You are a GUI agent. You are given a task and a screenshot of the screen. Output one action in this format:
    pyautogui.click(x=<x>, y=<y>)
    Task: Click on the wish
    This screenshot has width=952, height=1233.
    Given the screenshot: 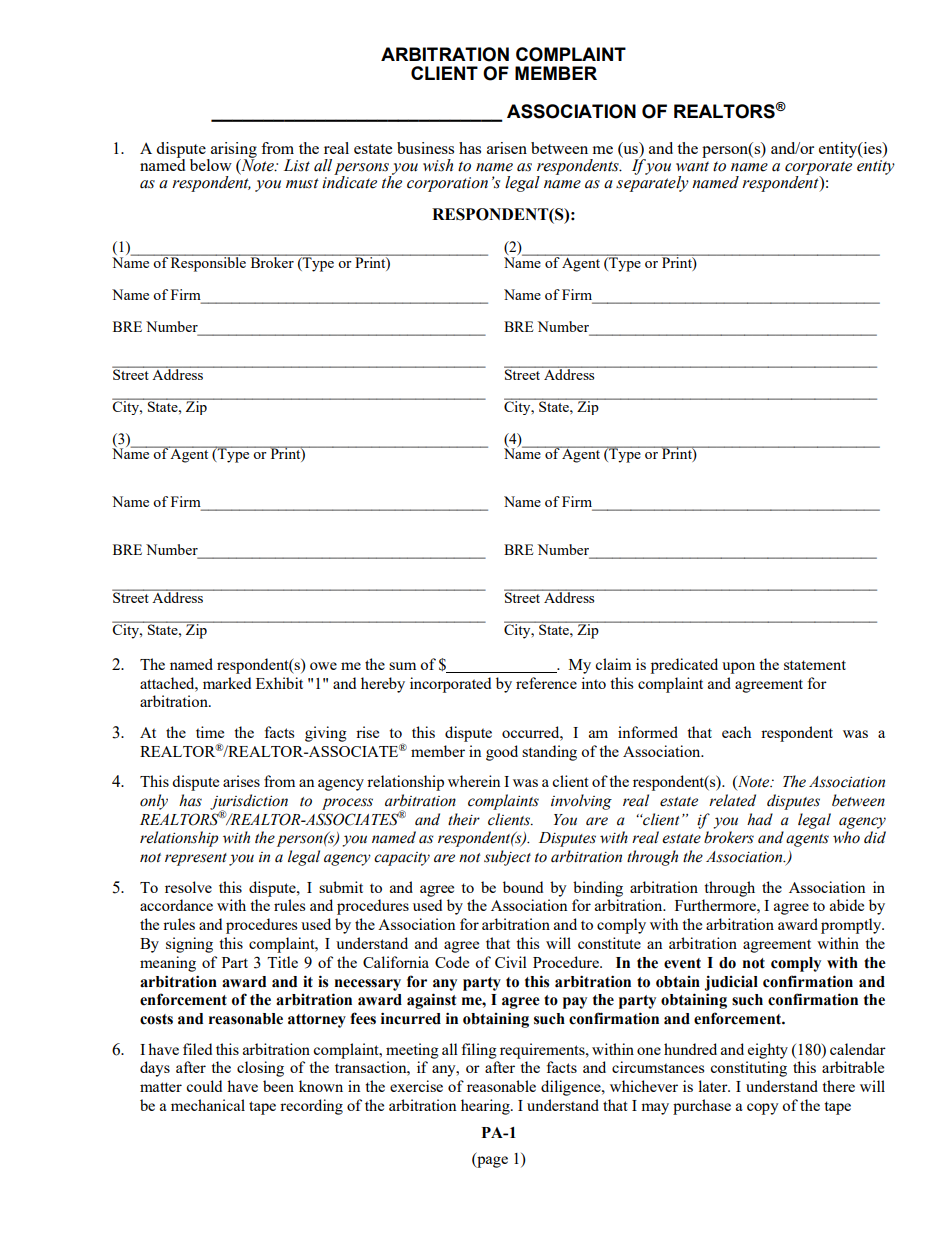 What is the action you would take?
    pyautogui.click(x=438, y=165)
